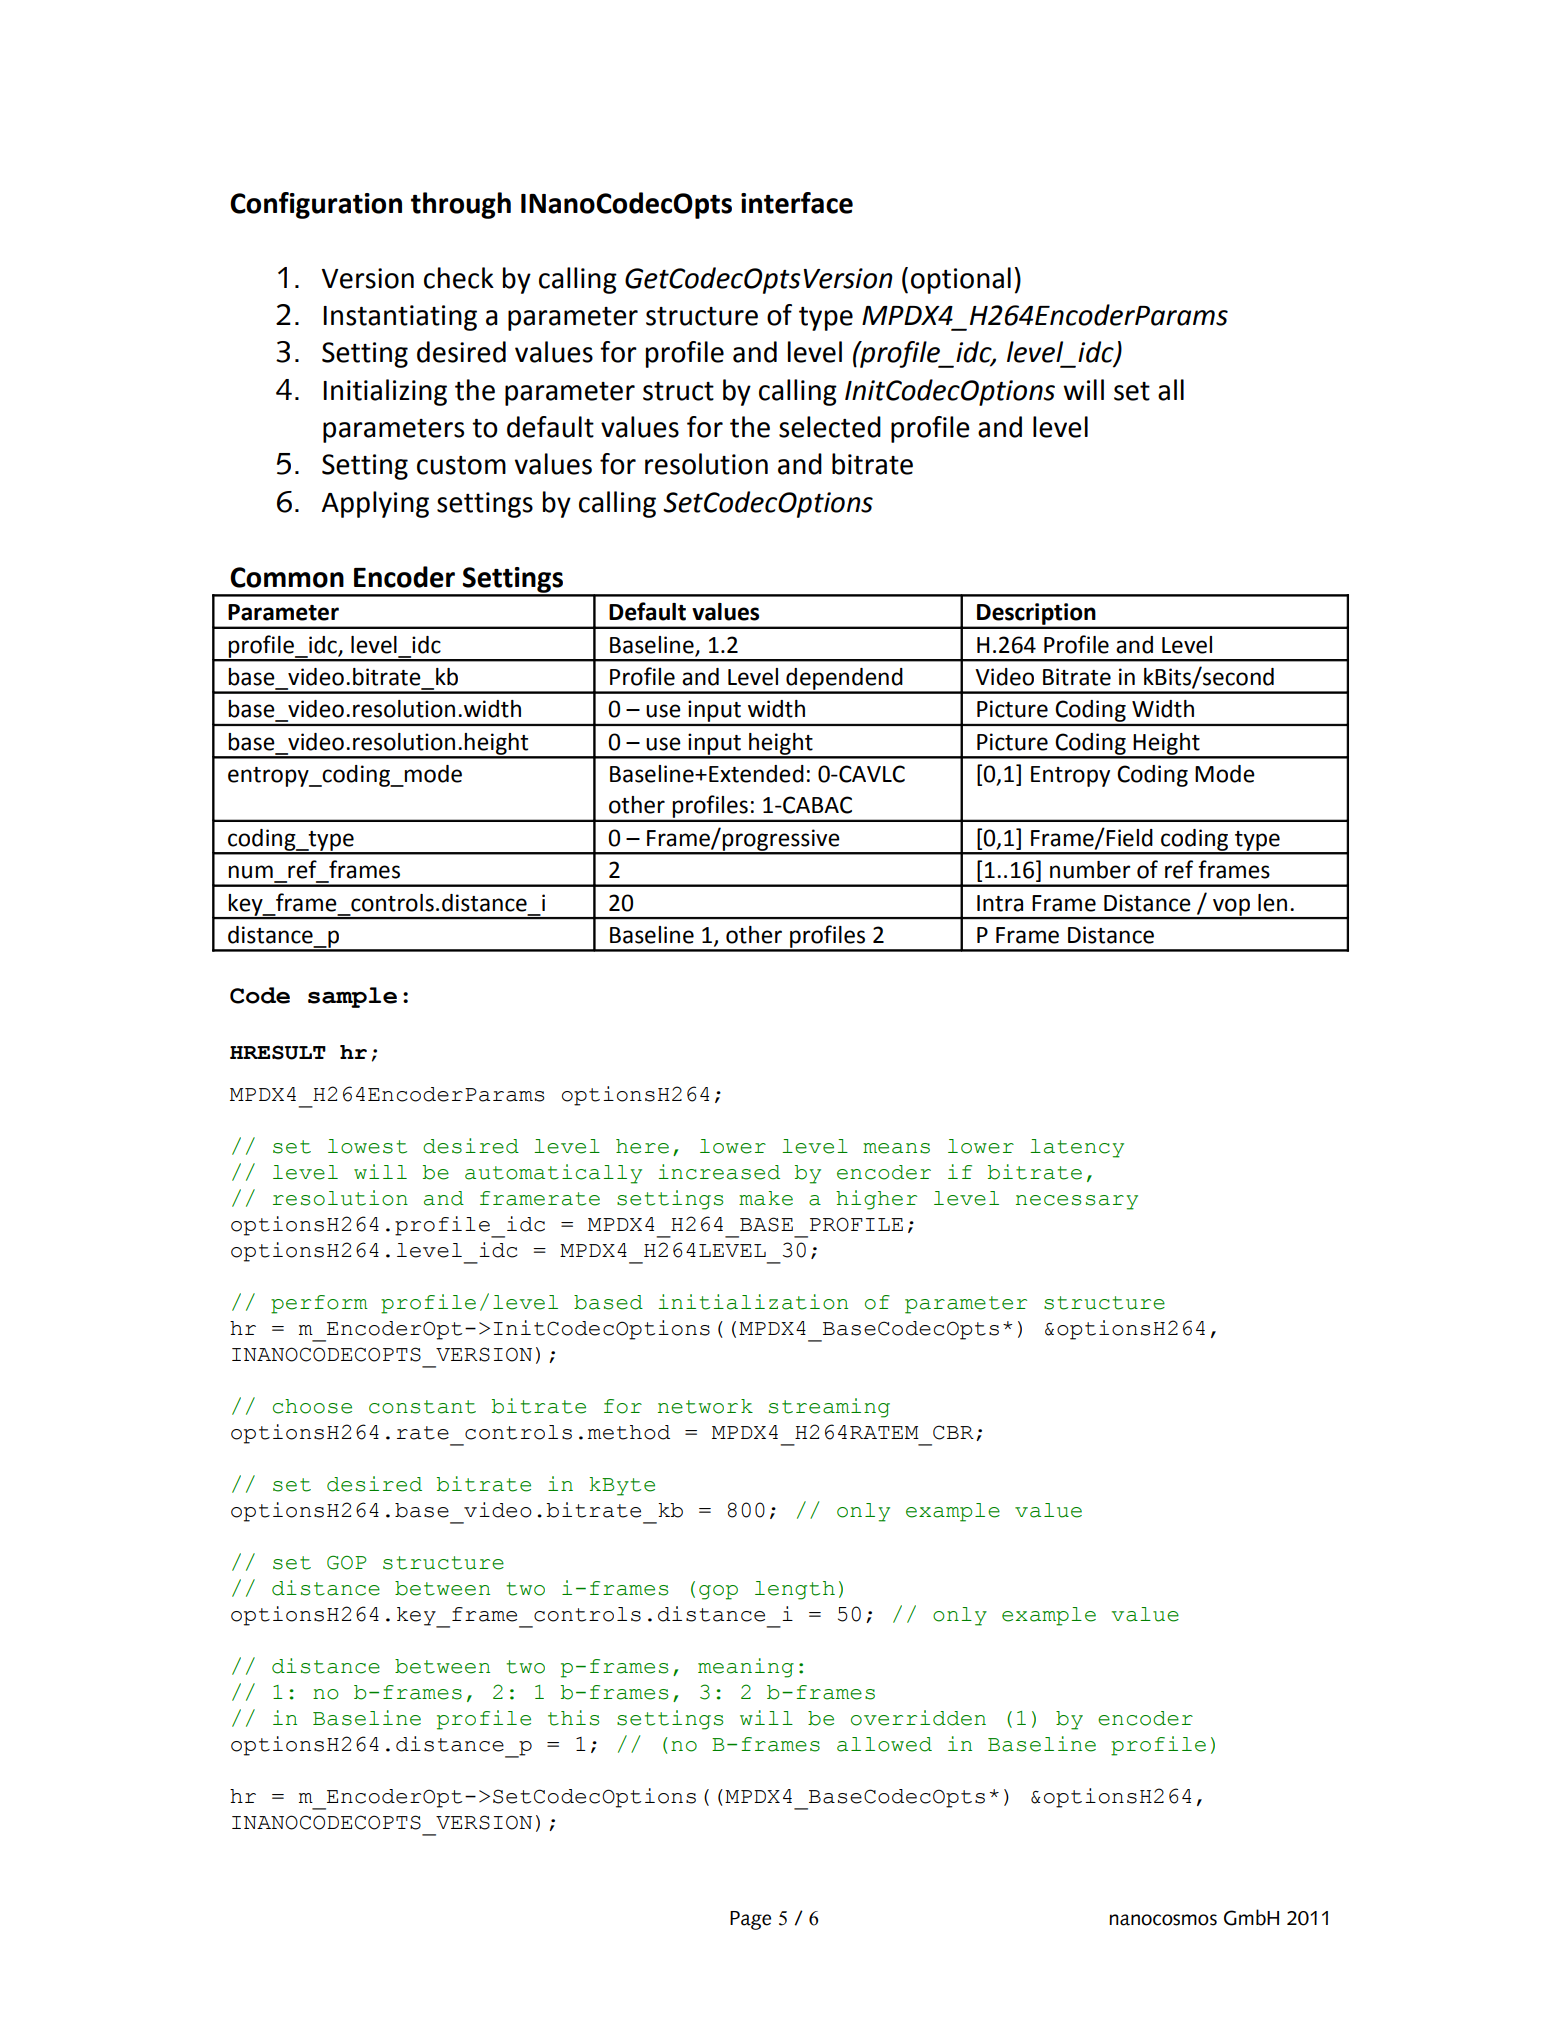 This screenshot has width=1561, height=2020. Describe the element at coordinates (1000, 903) in the screenshot. I see `Intra` at that location.
